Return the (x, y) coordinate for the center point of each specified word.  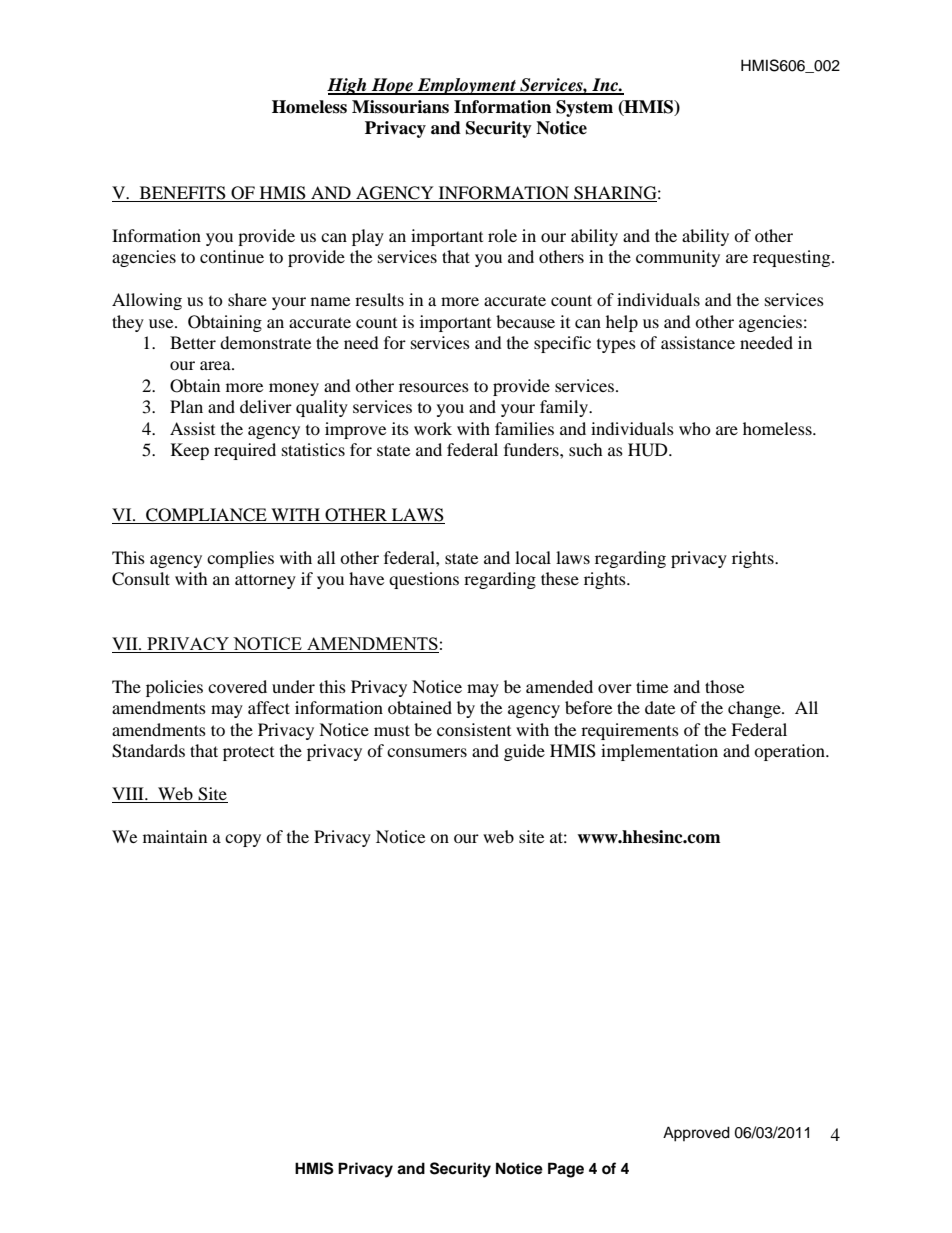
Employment (466, 86)
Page (566, 1170)
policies (174, 688)
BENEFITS (183, 193)
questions (424, 580)
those (724, 686)
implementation (659, 752)
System (584, 108)
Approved (696, 1134)
